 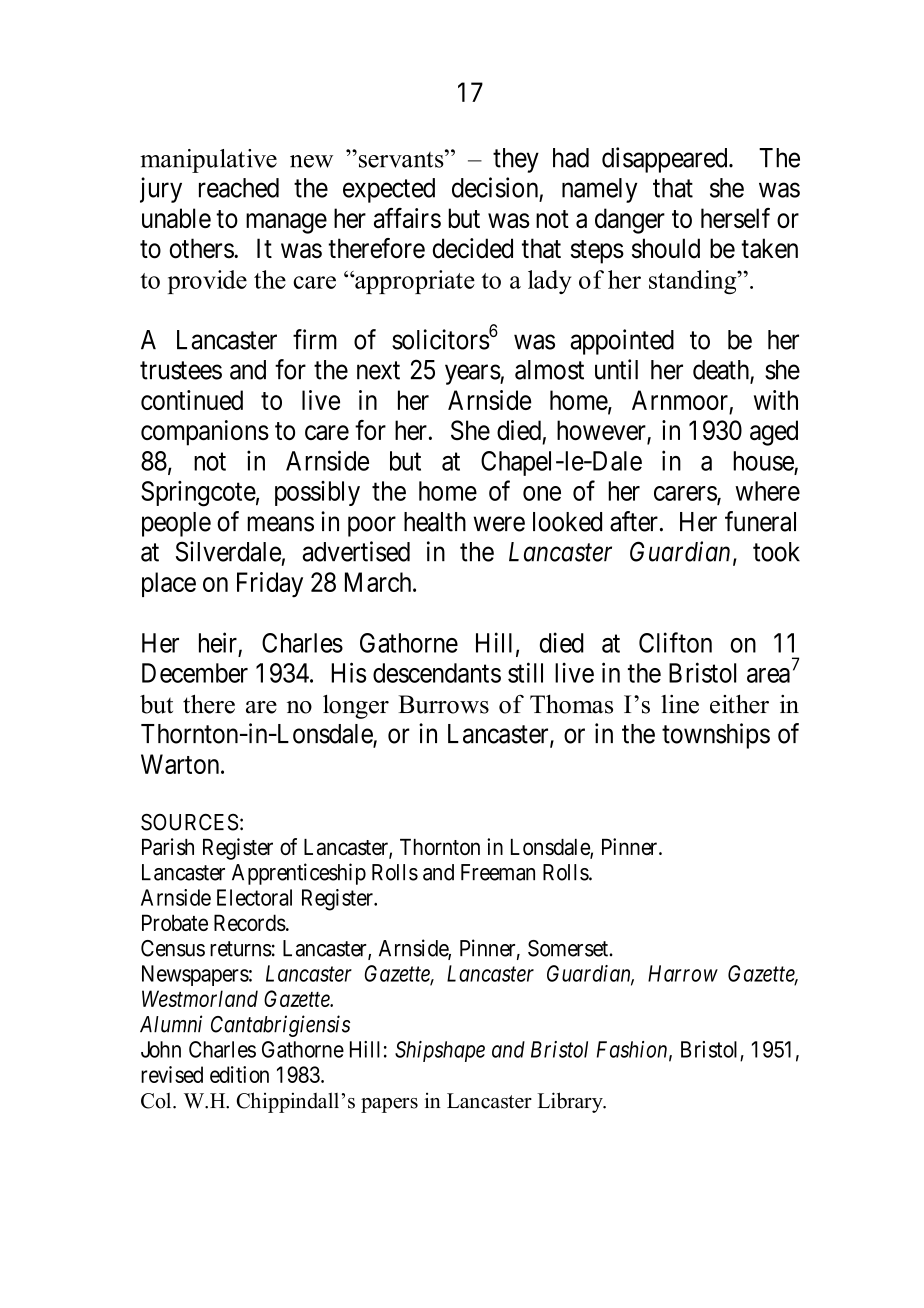 What do you see at coordinates (239, 188) in the screenshot?
I see `reached` at bounding box center [239, 188].
